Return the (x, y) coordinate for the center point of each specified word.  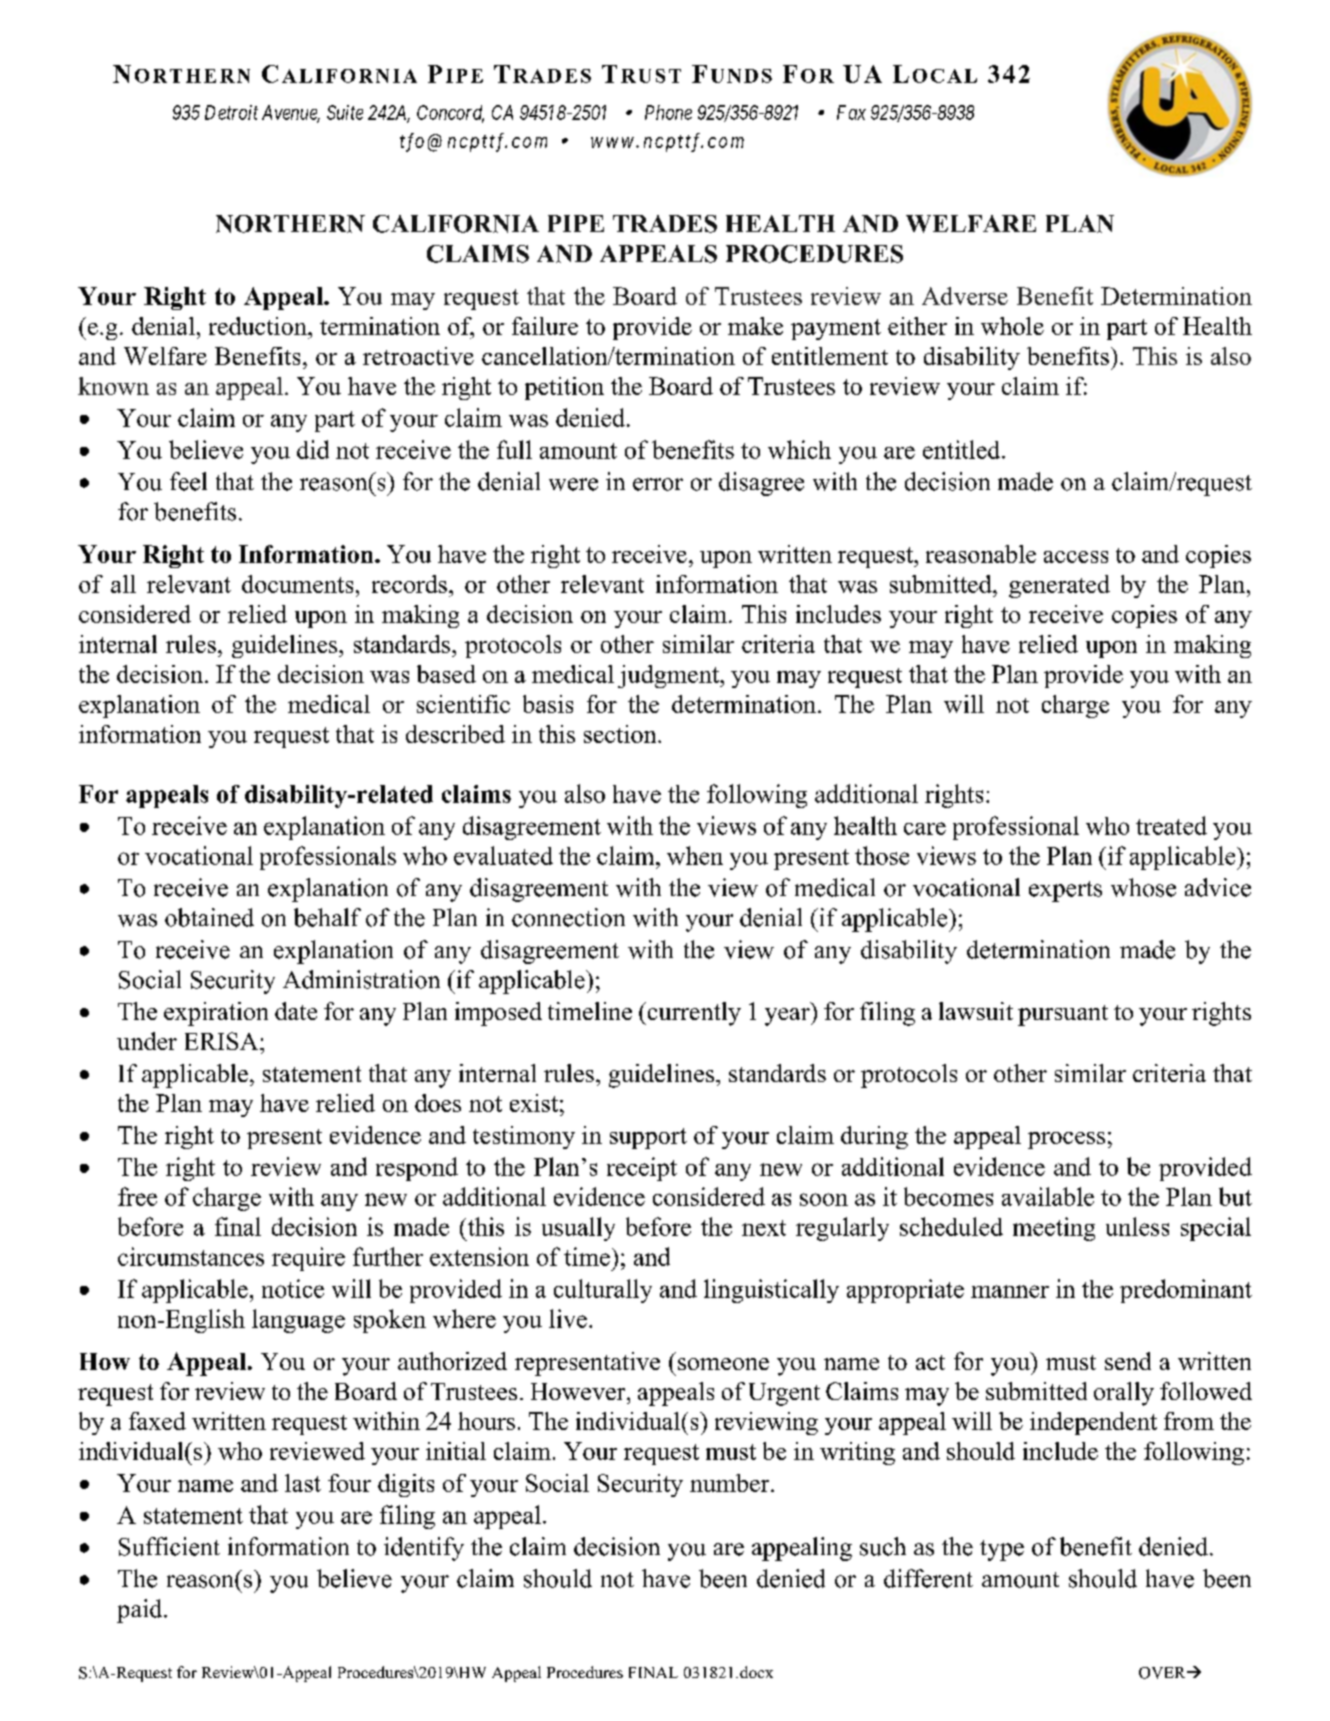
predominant (1186, 1291)
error (658, 484)
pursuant (1063, 1015)
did (313, 449)
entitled (963, 449)
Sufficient (169, 1546)
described (455, 734)
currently (693, 1014)
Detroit (231, 112)
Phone (668, 112)
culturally (603, 1291)
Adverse (965, 296)
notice (293, 1288)
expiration (216, 1014)
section (621, 734)
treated (1171, 825)
